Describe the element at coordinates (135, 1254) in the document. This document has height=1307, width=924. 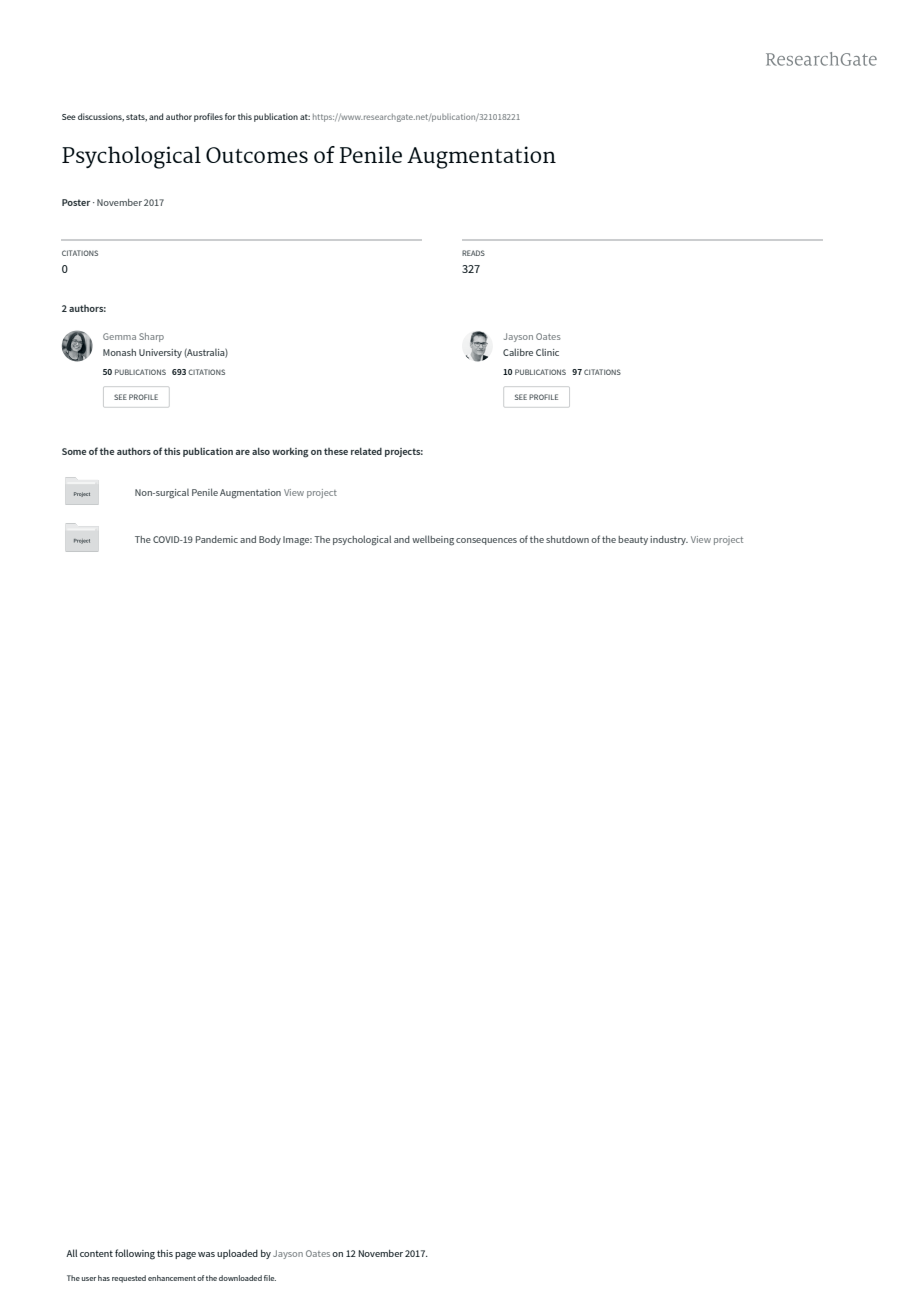
I see `following` at that location.
